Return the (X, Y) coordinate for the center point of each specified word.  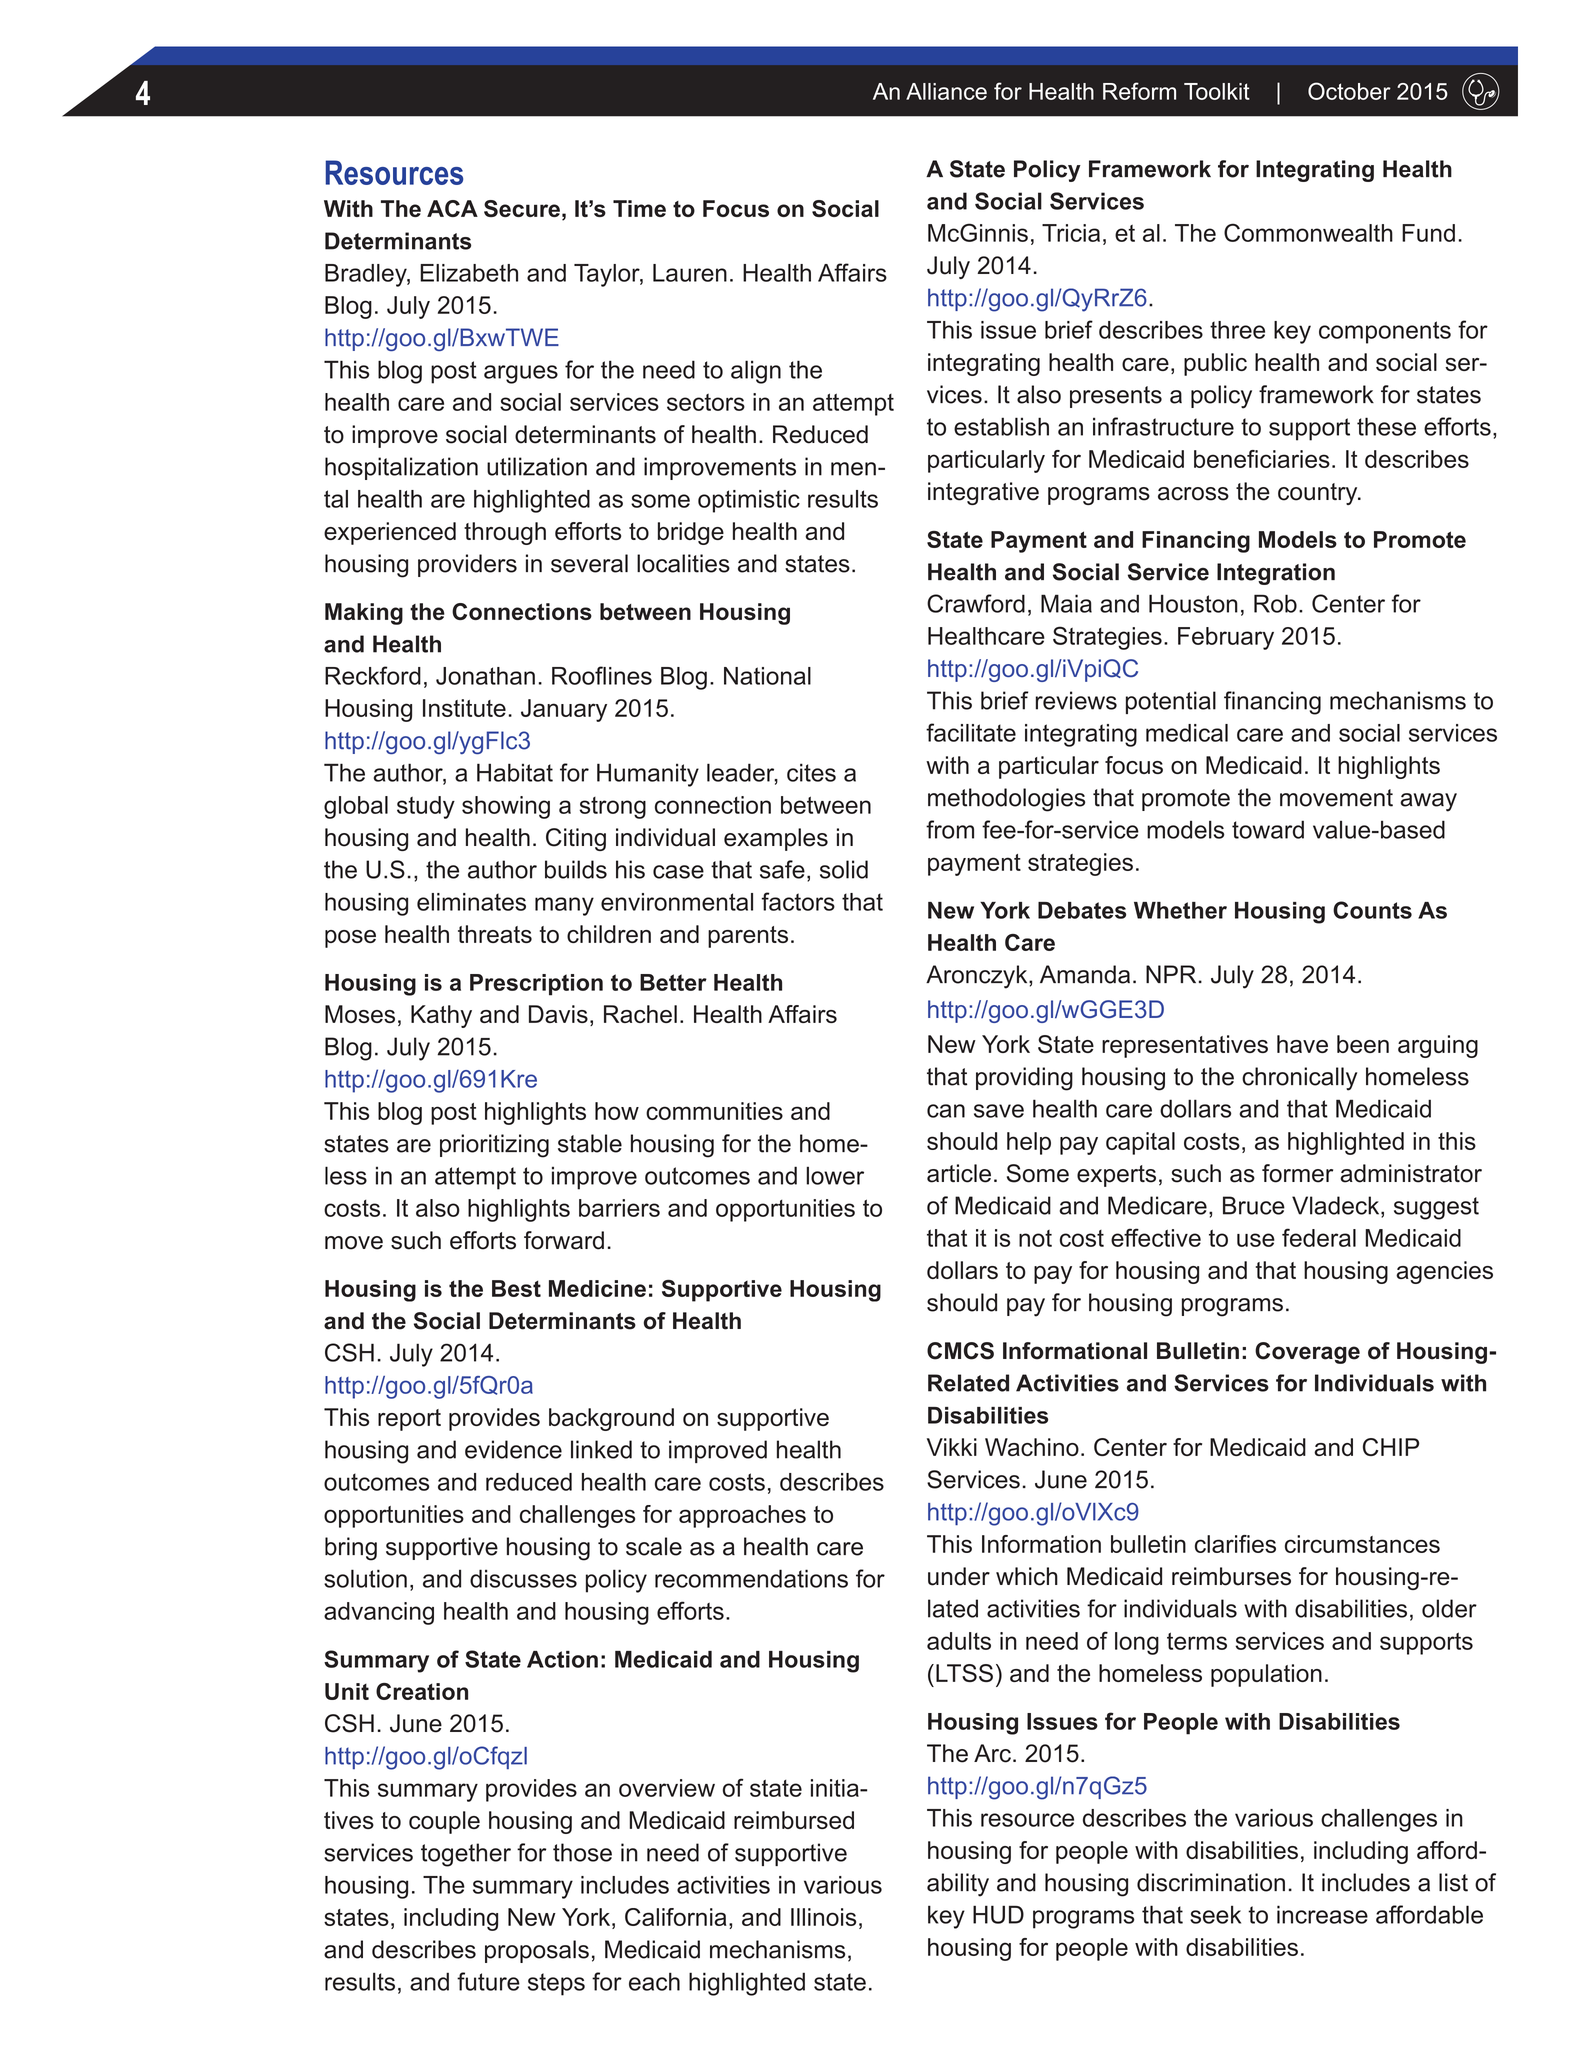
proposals (537, 1951)
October (1349, 91)
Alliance (946, 91)
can (946, 1111)
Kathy (441, 1016)
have (1302, 1044)
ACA (452, 208)
